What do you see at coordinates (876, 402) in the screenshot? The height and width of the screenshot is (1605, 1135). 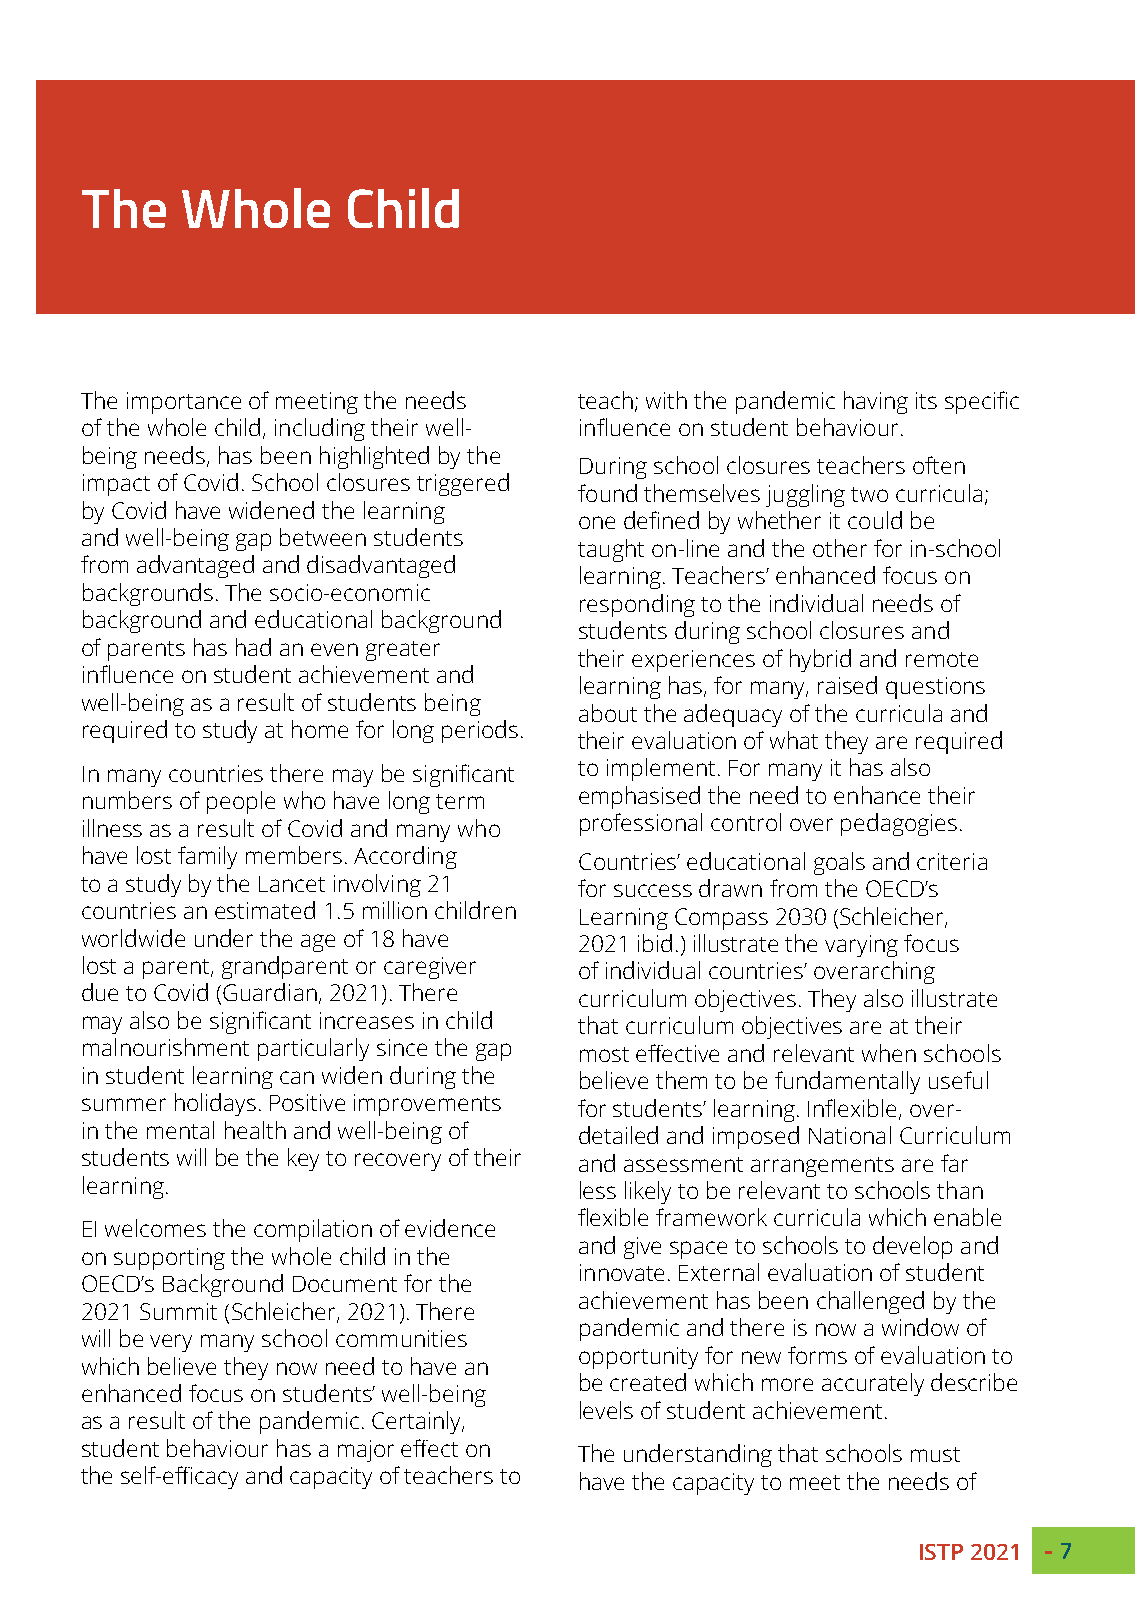 I see `having` at bounding box center [876, 402].
